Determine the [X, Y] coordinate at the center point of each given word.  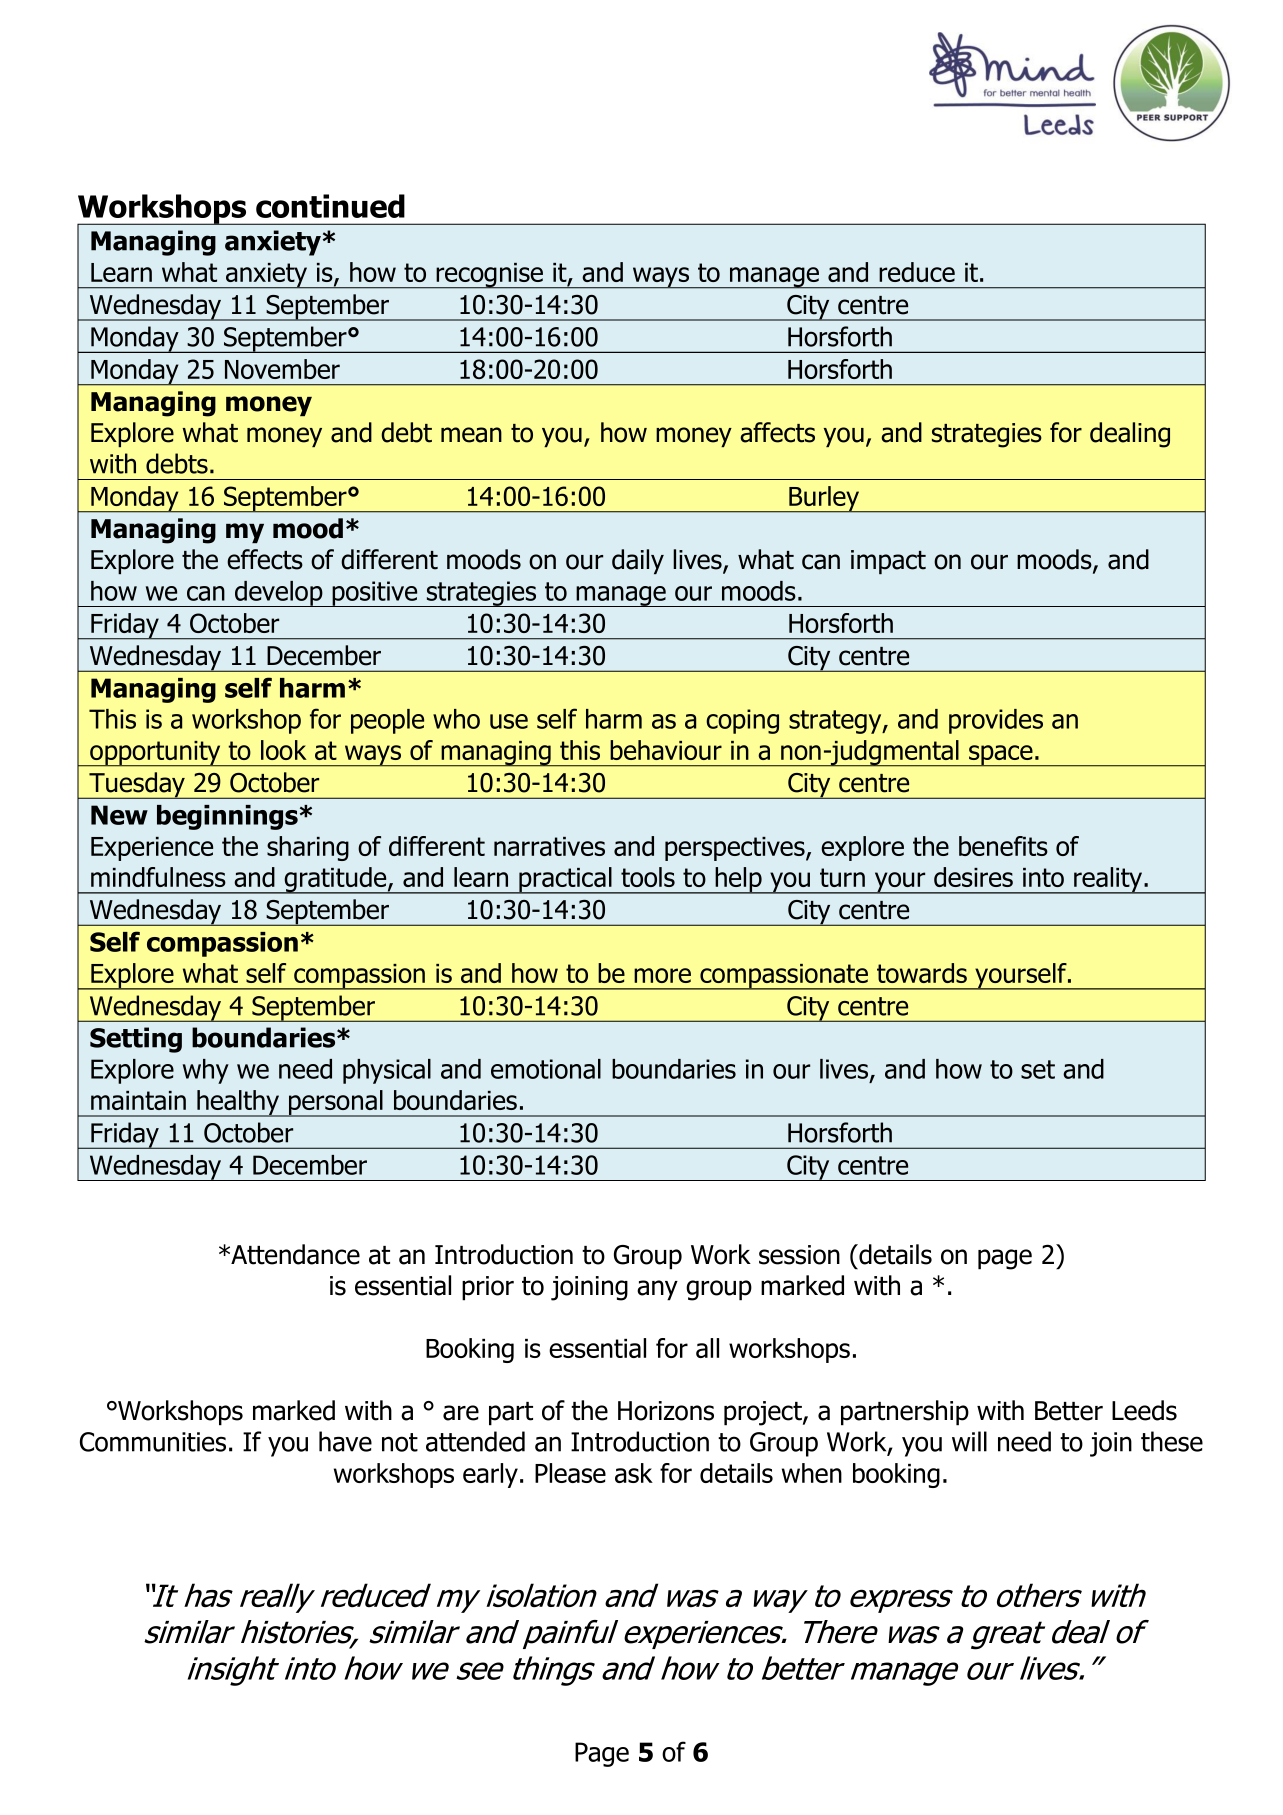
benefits [1003, 846]
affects [777, 432]
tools [648, 877]
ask [634, 1473]
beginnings [227, 817]
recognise [490, 276]
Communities [153, 1442]
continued [330, 206]
